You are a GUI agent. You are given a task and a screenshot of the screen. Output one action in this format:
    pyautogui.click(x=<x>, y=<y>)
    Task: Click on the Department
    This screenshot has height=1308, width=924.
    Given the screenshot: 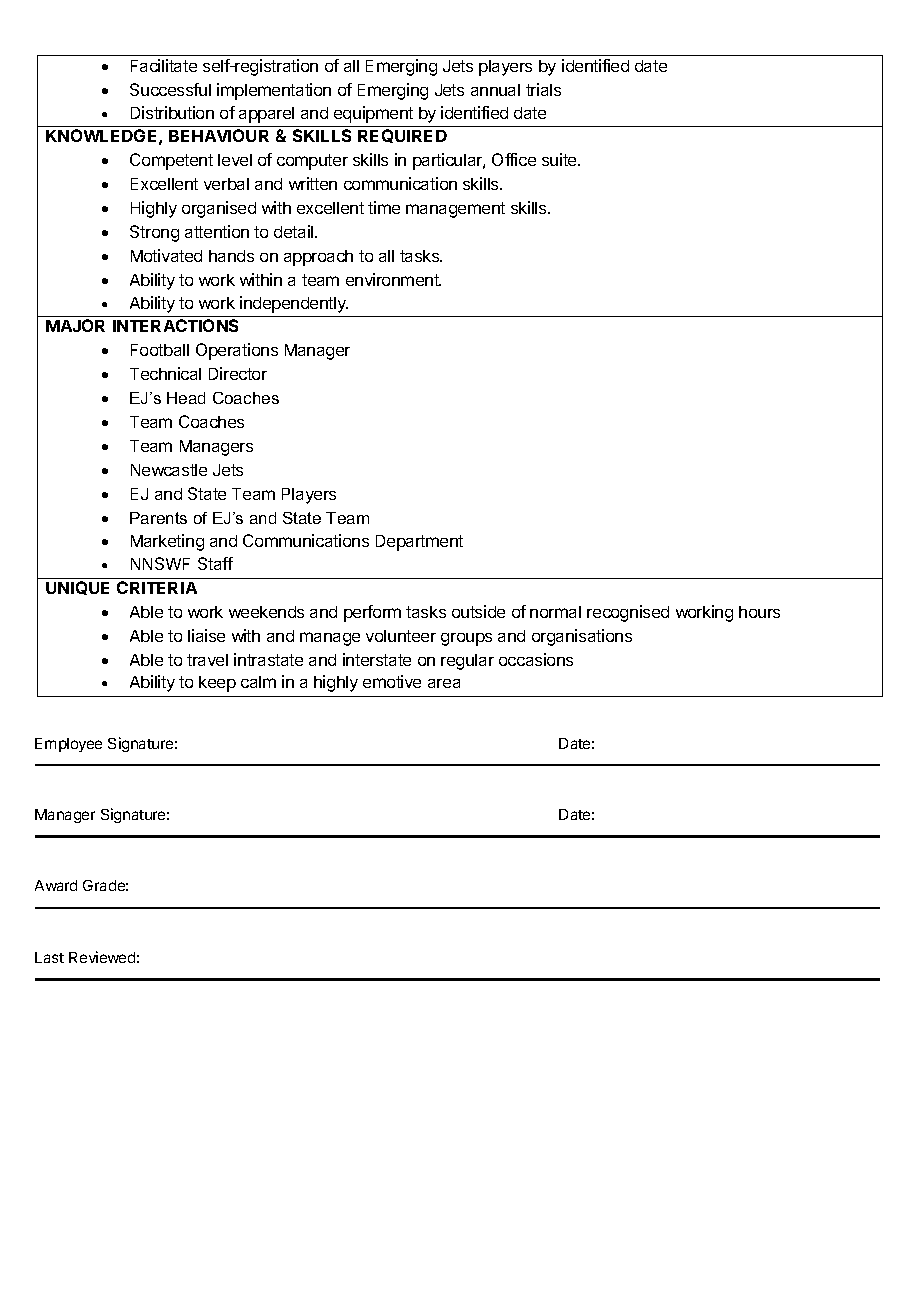 What is the action you would take?
    pyautogui.click(x=419, y=543)
